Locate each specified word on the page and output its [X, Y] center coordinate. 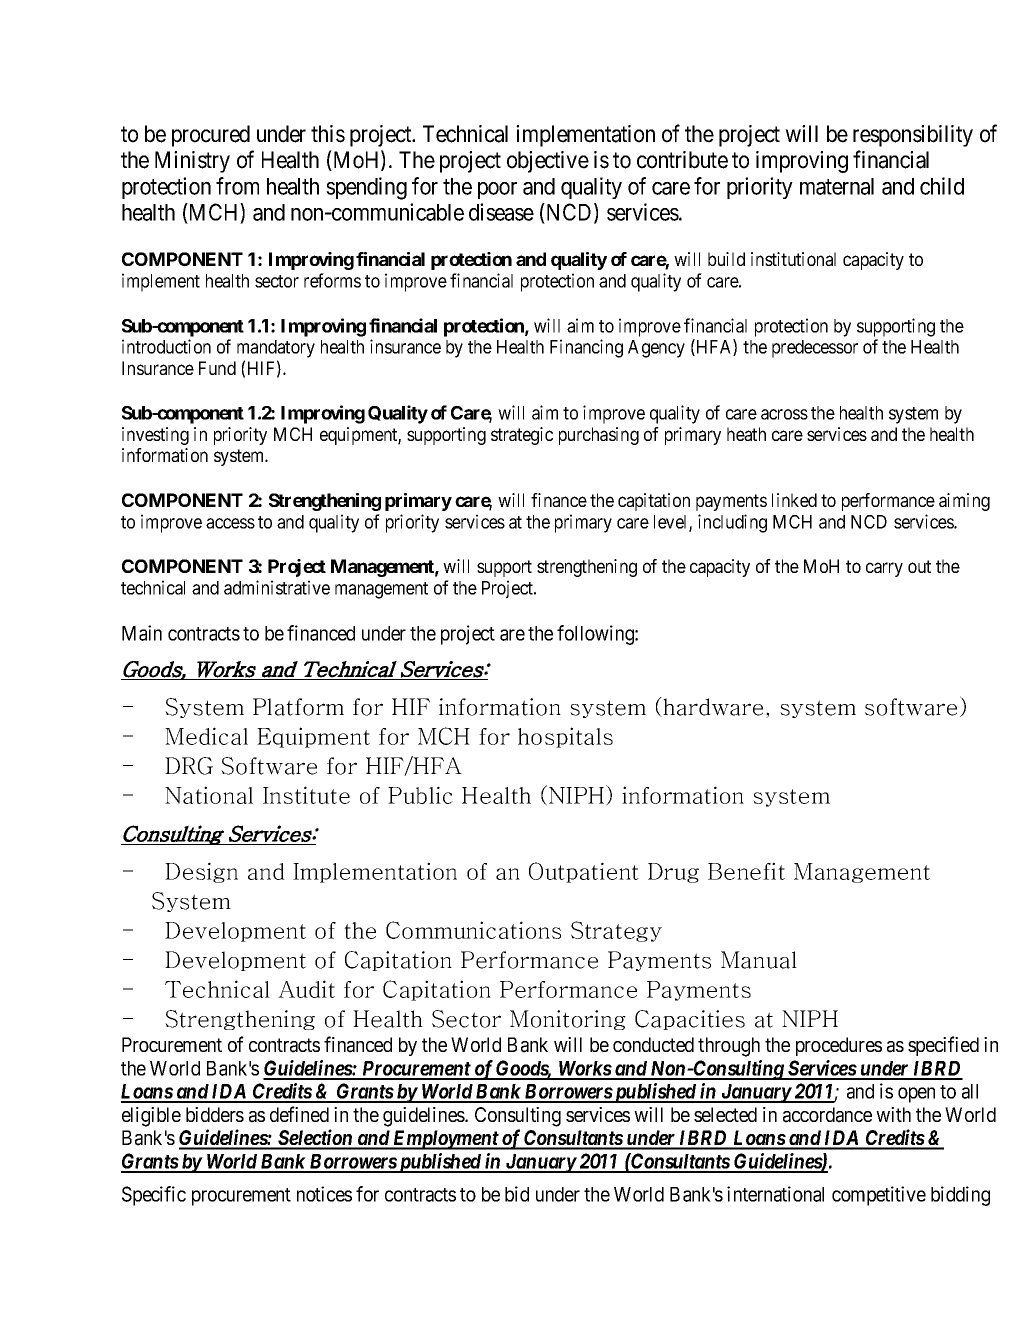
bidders [215, 1114]
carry [884, 569]
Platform [298, 707]
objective [548, 162]
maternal [837, 186]
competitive [879, 1196]
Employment [445, 1140]
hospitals [565, 737]
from [237, 186]
